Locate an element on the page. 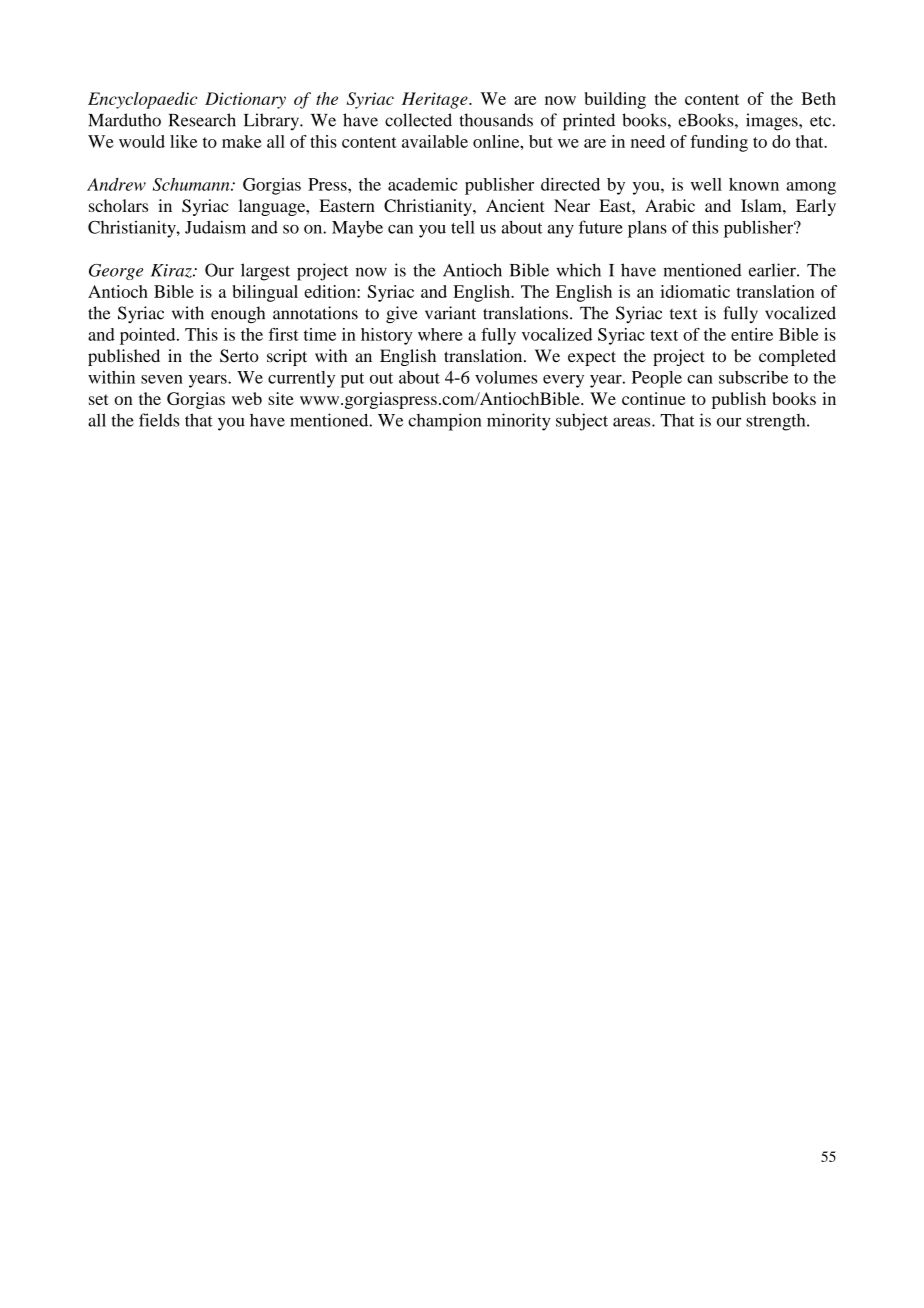  Research is located at coordinates (202, 120).
